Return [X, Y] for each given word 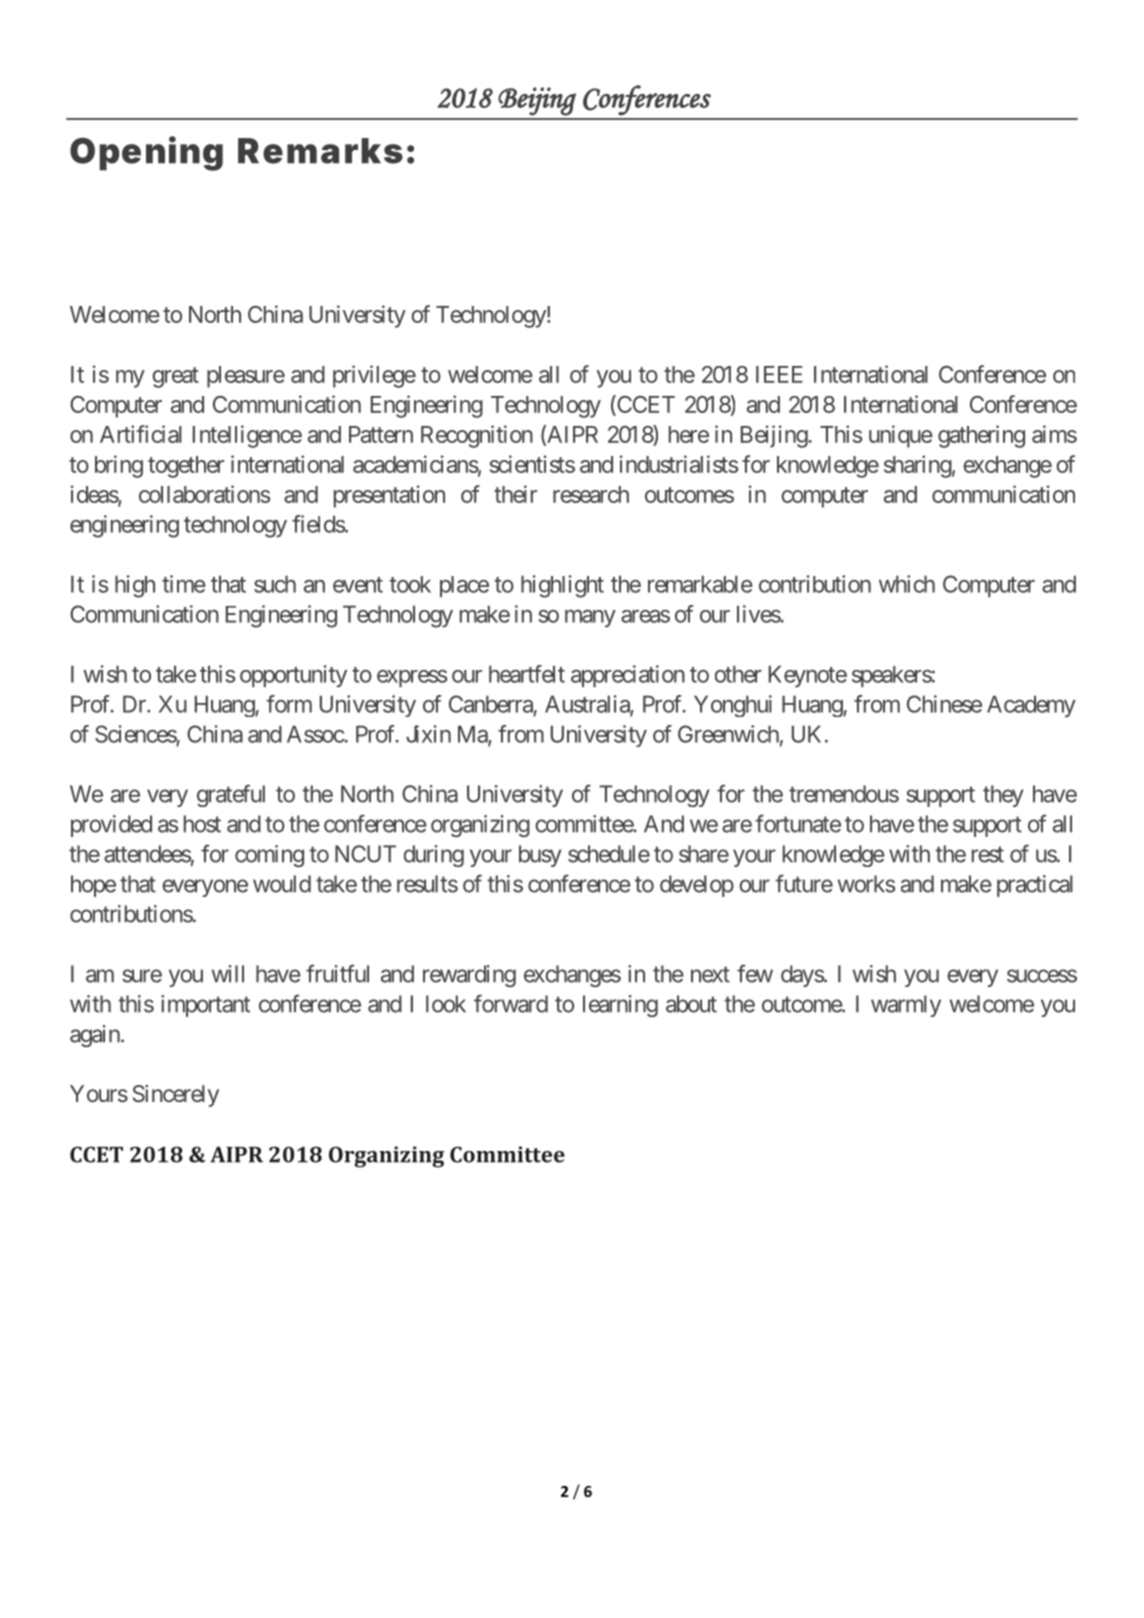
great [175, 377]
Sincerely [176, 1096]
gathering [981, 436]
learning [620, 1006]
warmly [906, 1006]
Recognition [477, 436]
